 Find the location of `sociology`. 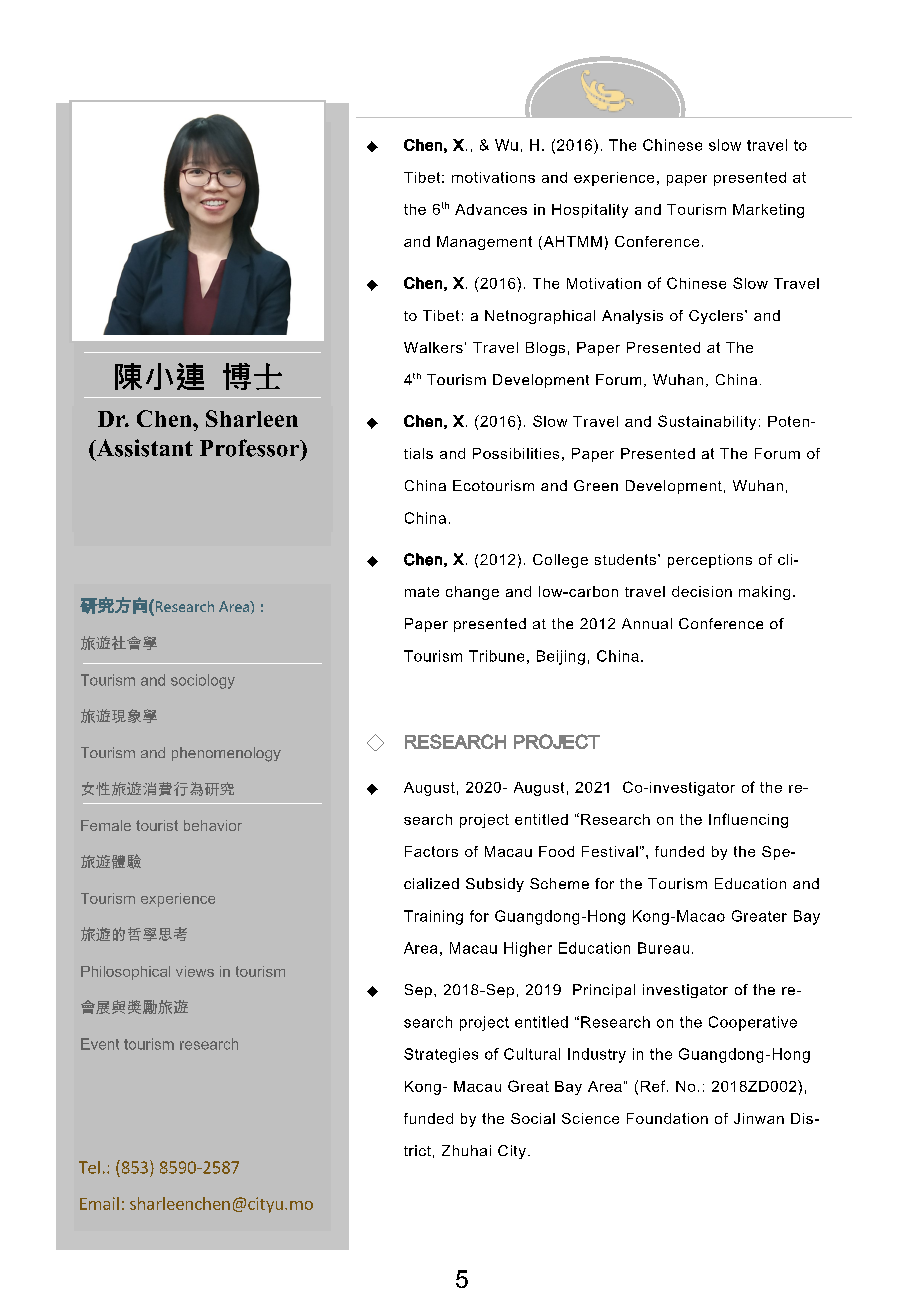

sociology is located at coordinates (203, 681).
